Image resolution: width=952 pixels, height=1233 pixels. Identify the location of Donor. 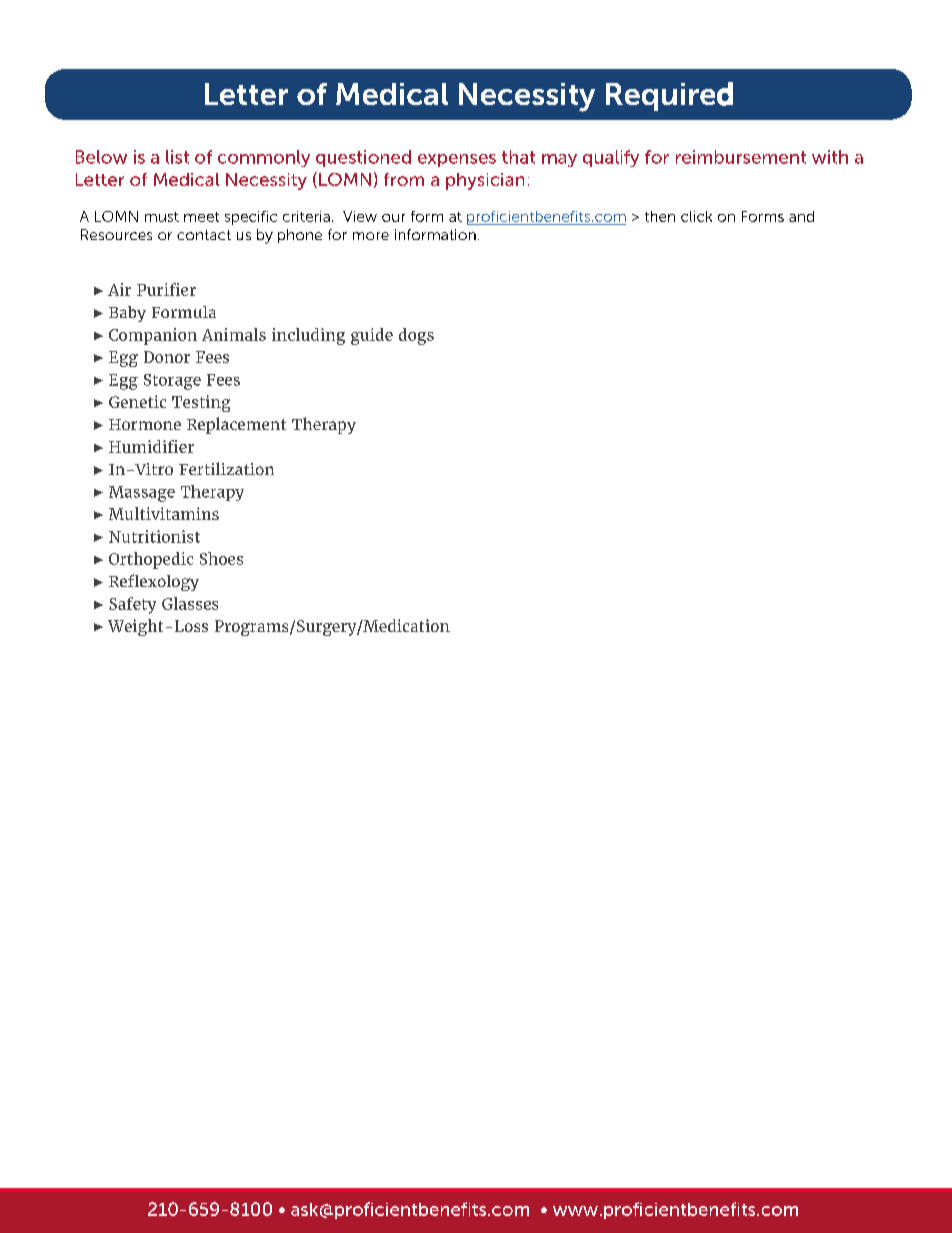
(167, 357).
